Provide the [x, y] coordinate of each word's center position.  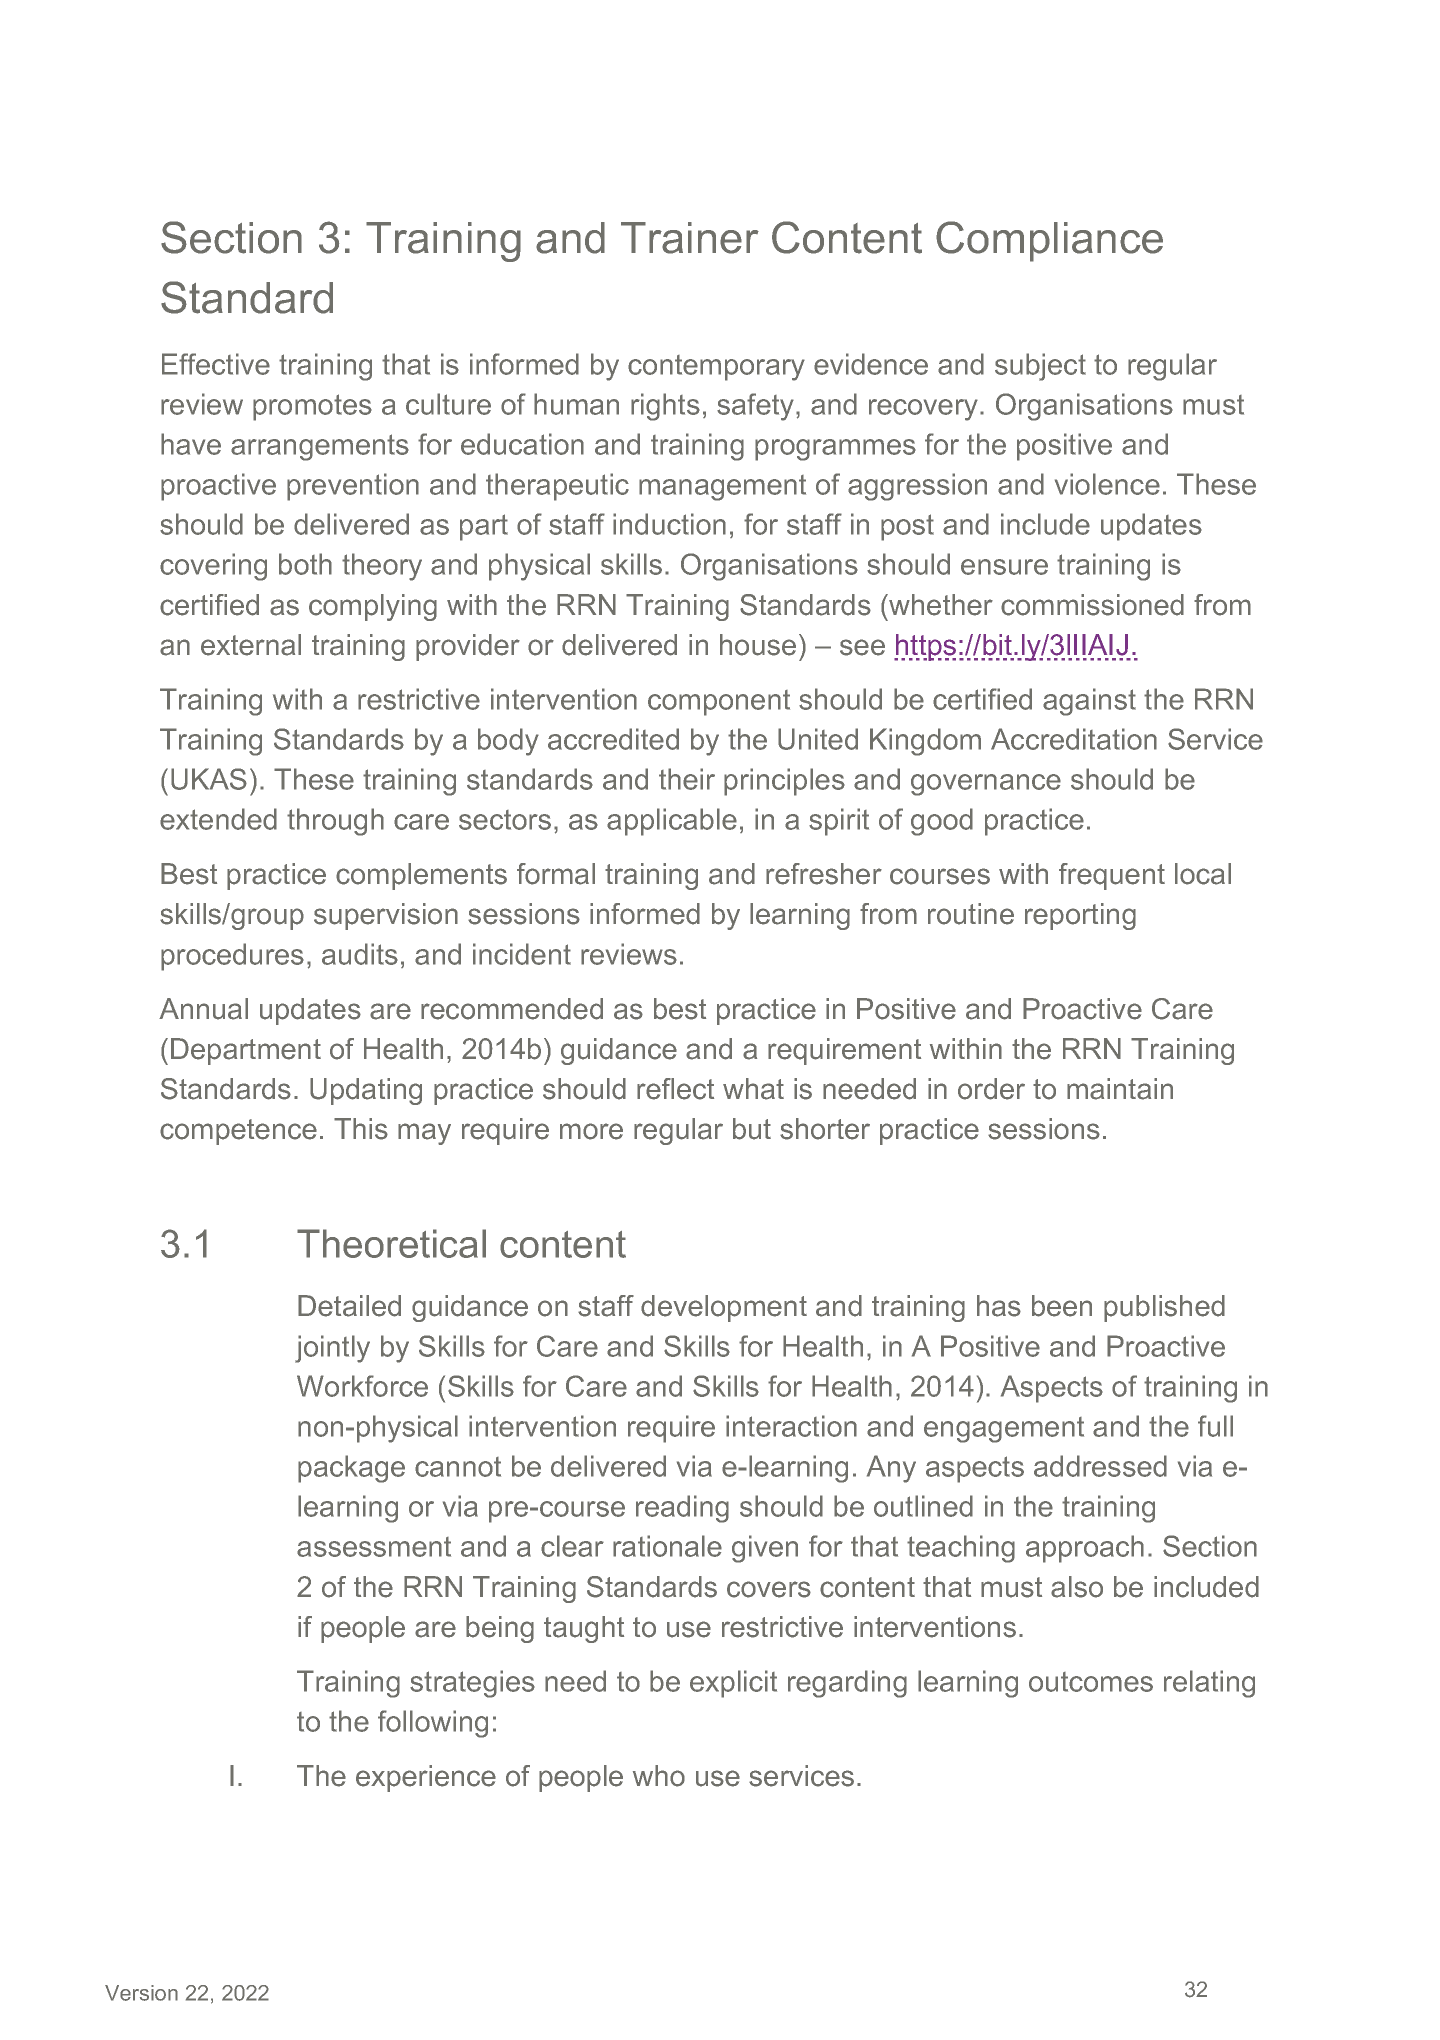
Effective [216, 364]
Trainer [690, 238]
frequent [1112, 876]
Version [141, 1993]
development [724, 1308]
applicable [672, 822]
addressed [1100, 1466]
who [659, 1776]
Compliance [1049, 241]
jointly [332, 1349]
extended [218, 819]
